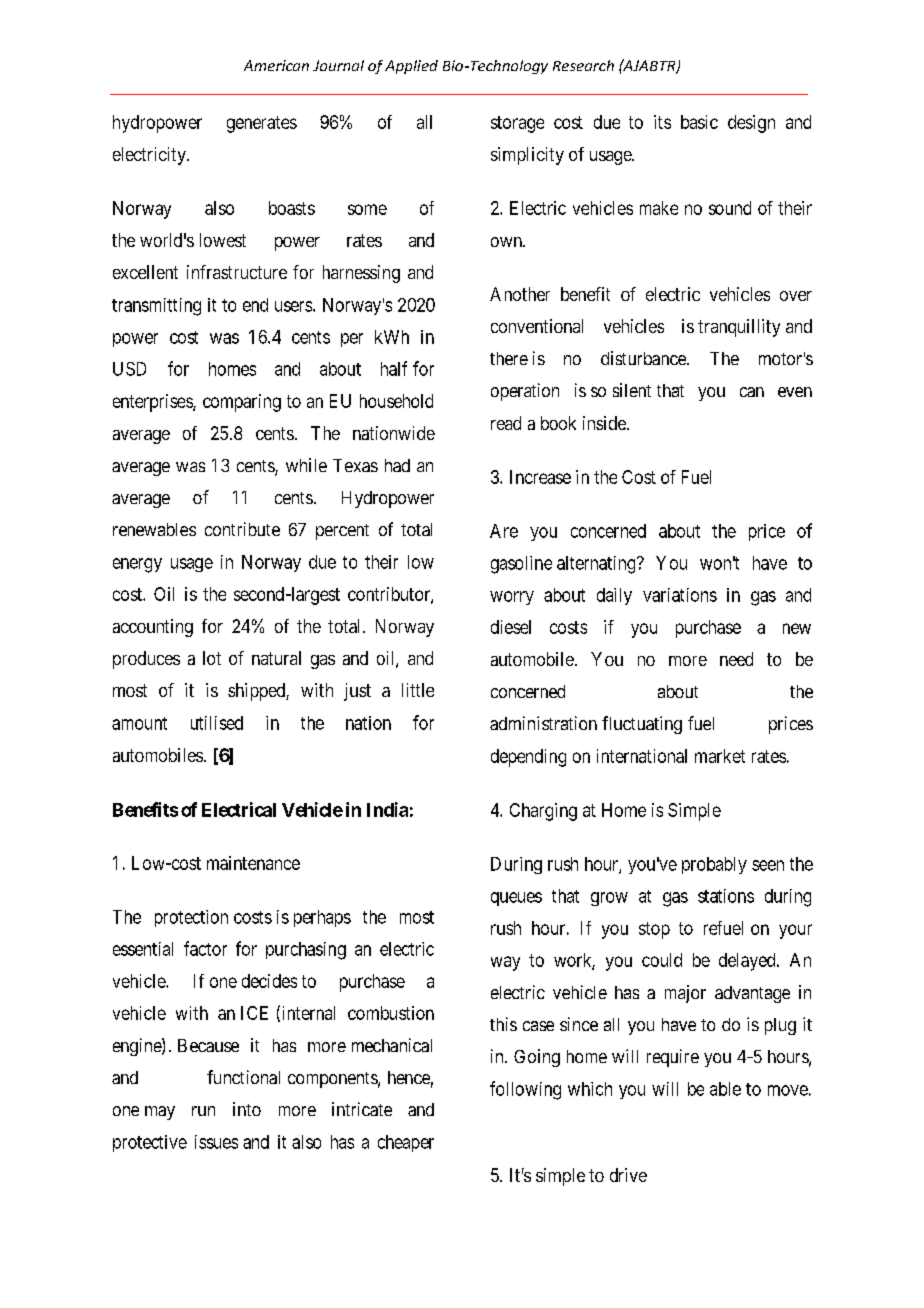 The image size is (924, 1308). Describe the element at coordinates (680, 595) in the document. I see `variations` at that location.
